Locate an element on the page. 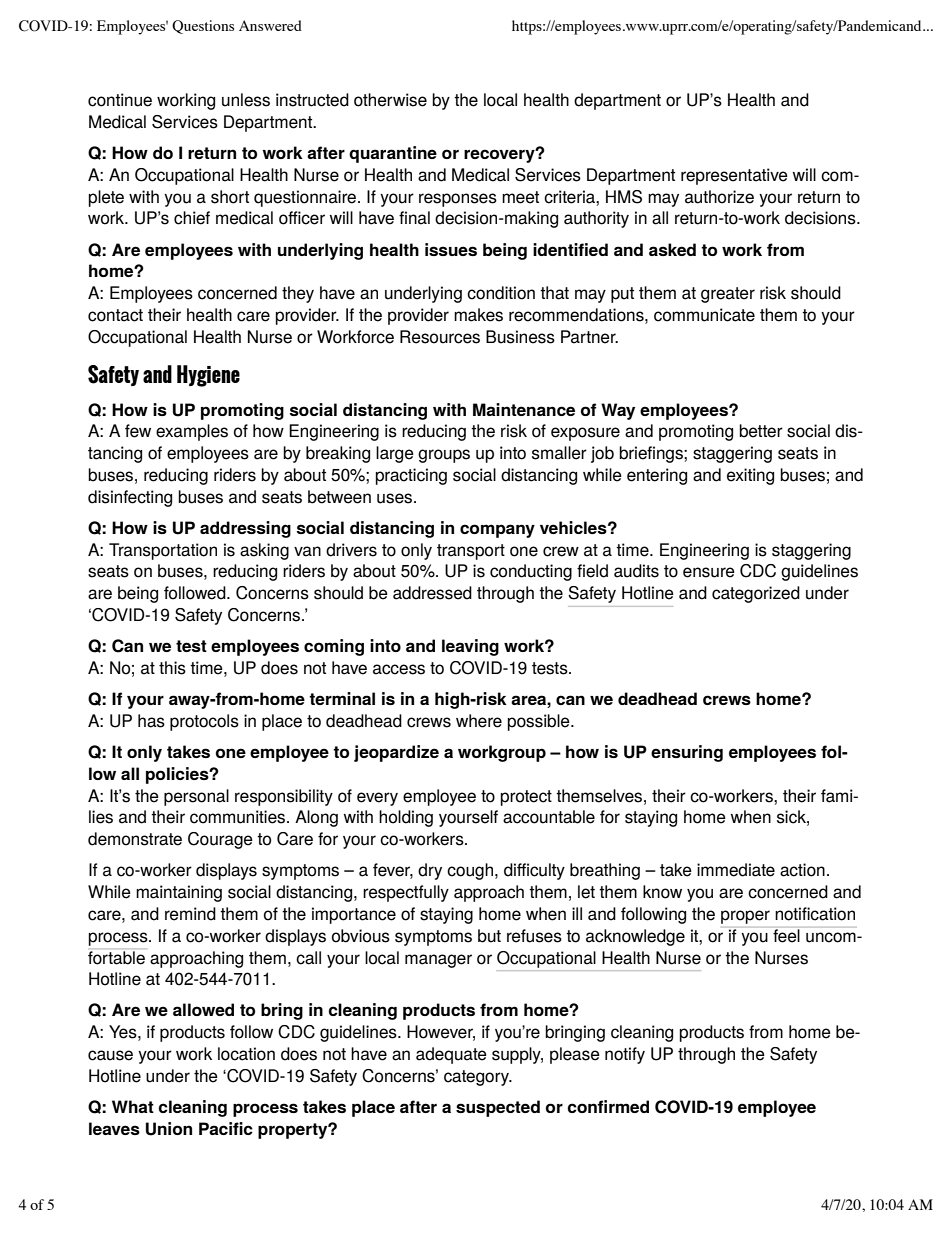  Questions is located at coordinates (203, 27).
